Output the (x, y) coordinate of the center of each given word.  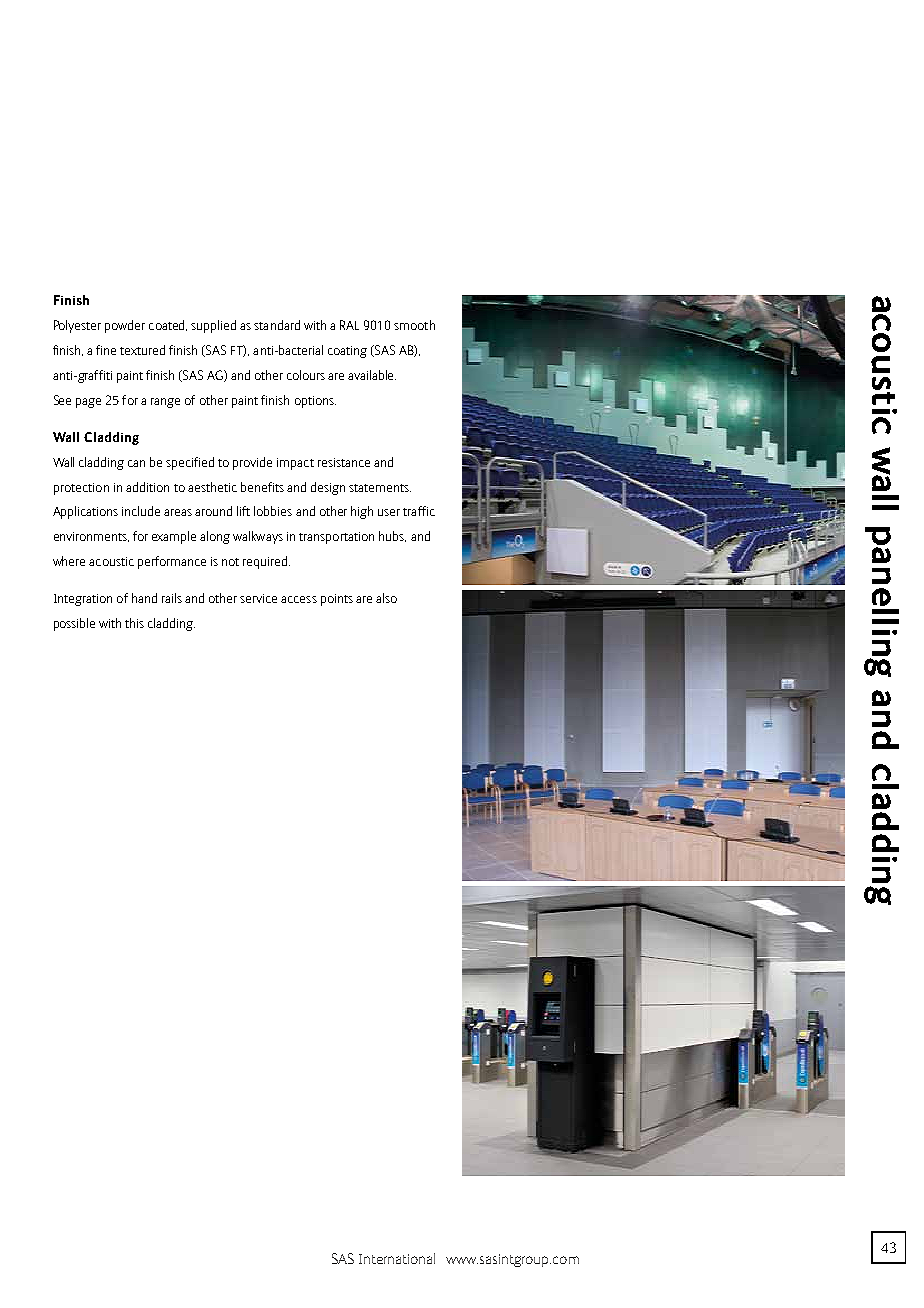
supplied (213, 326)
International (397, 1258)
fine (106, 350)
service (258, 598)
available (372, 375)
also (386, 598)
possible (74, 624)
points (337, 600)
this (134, 623)
